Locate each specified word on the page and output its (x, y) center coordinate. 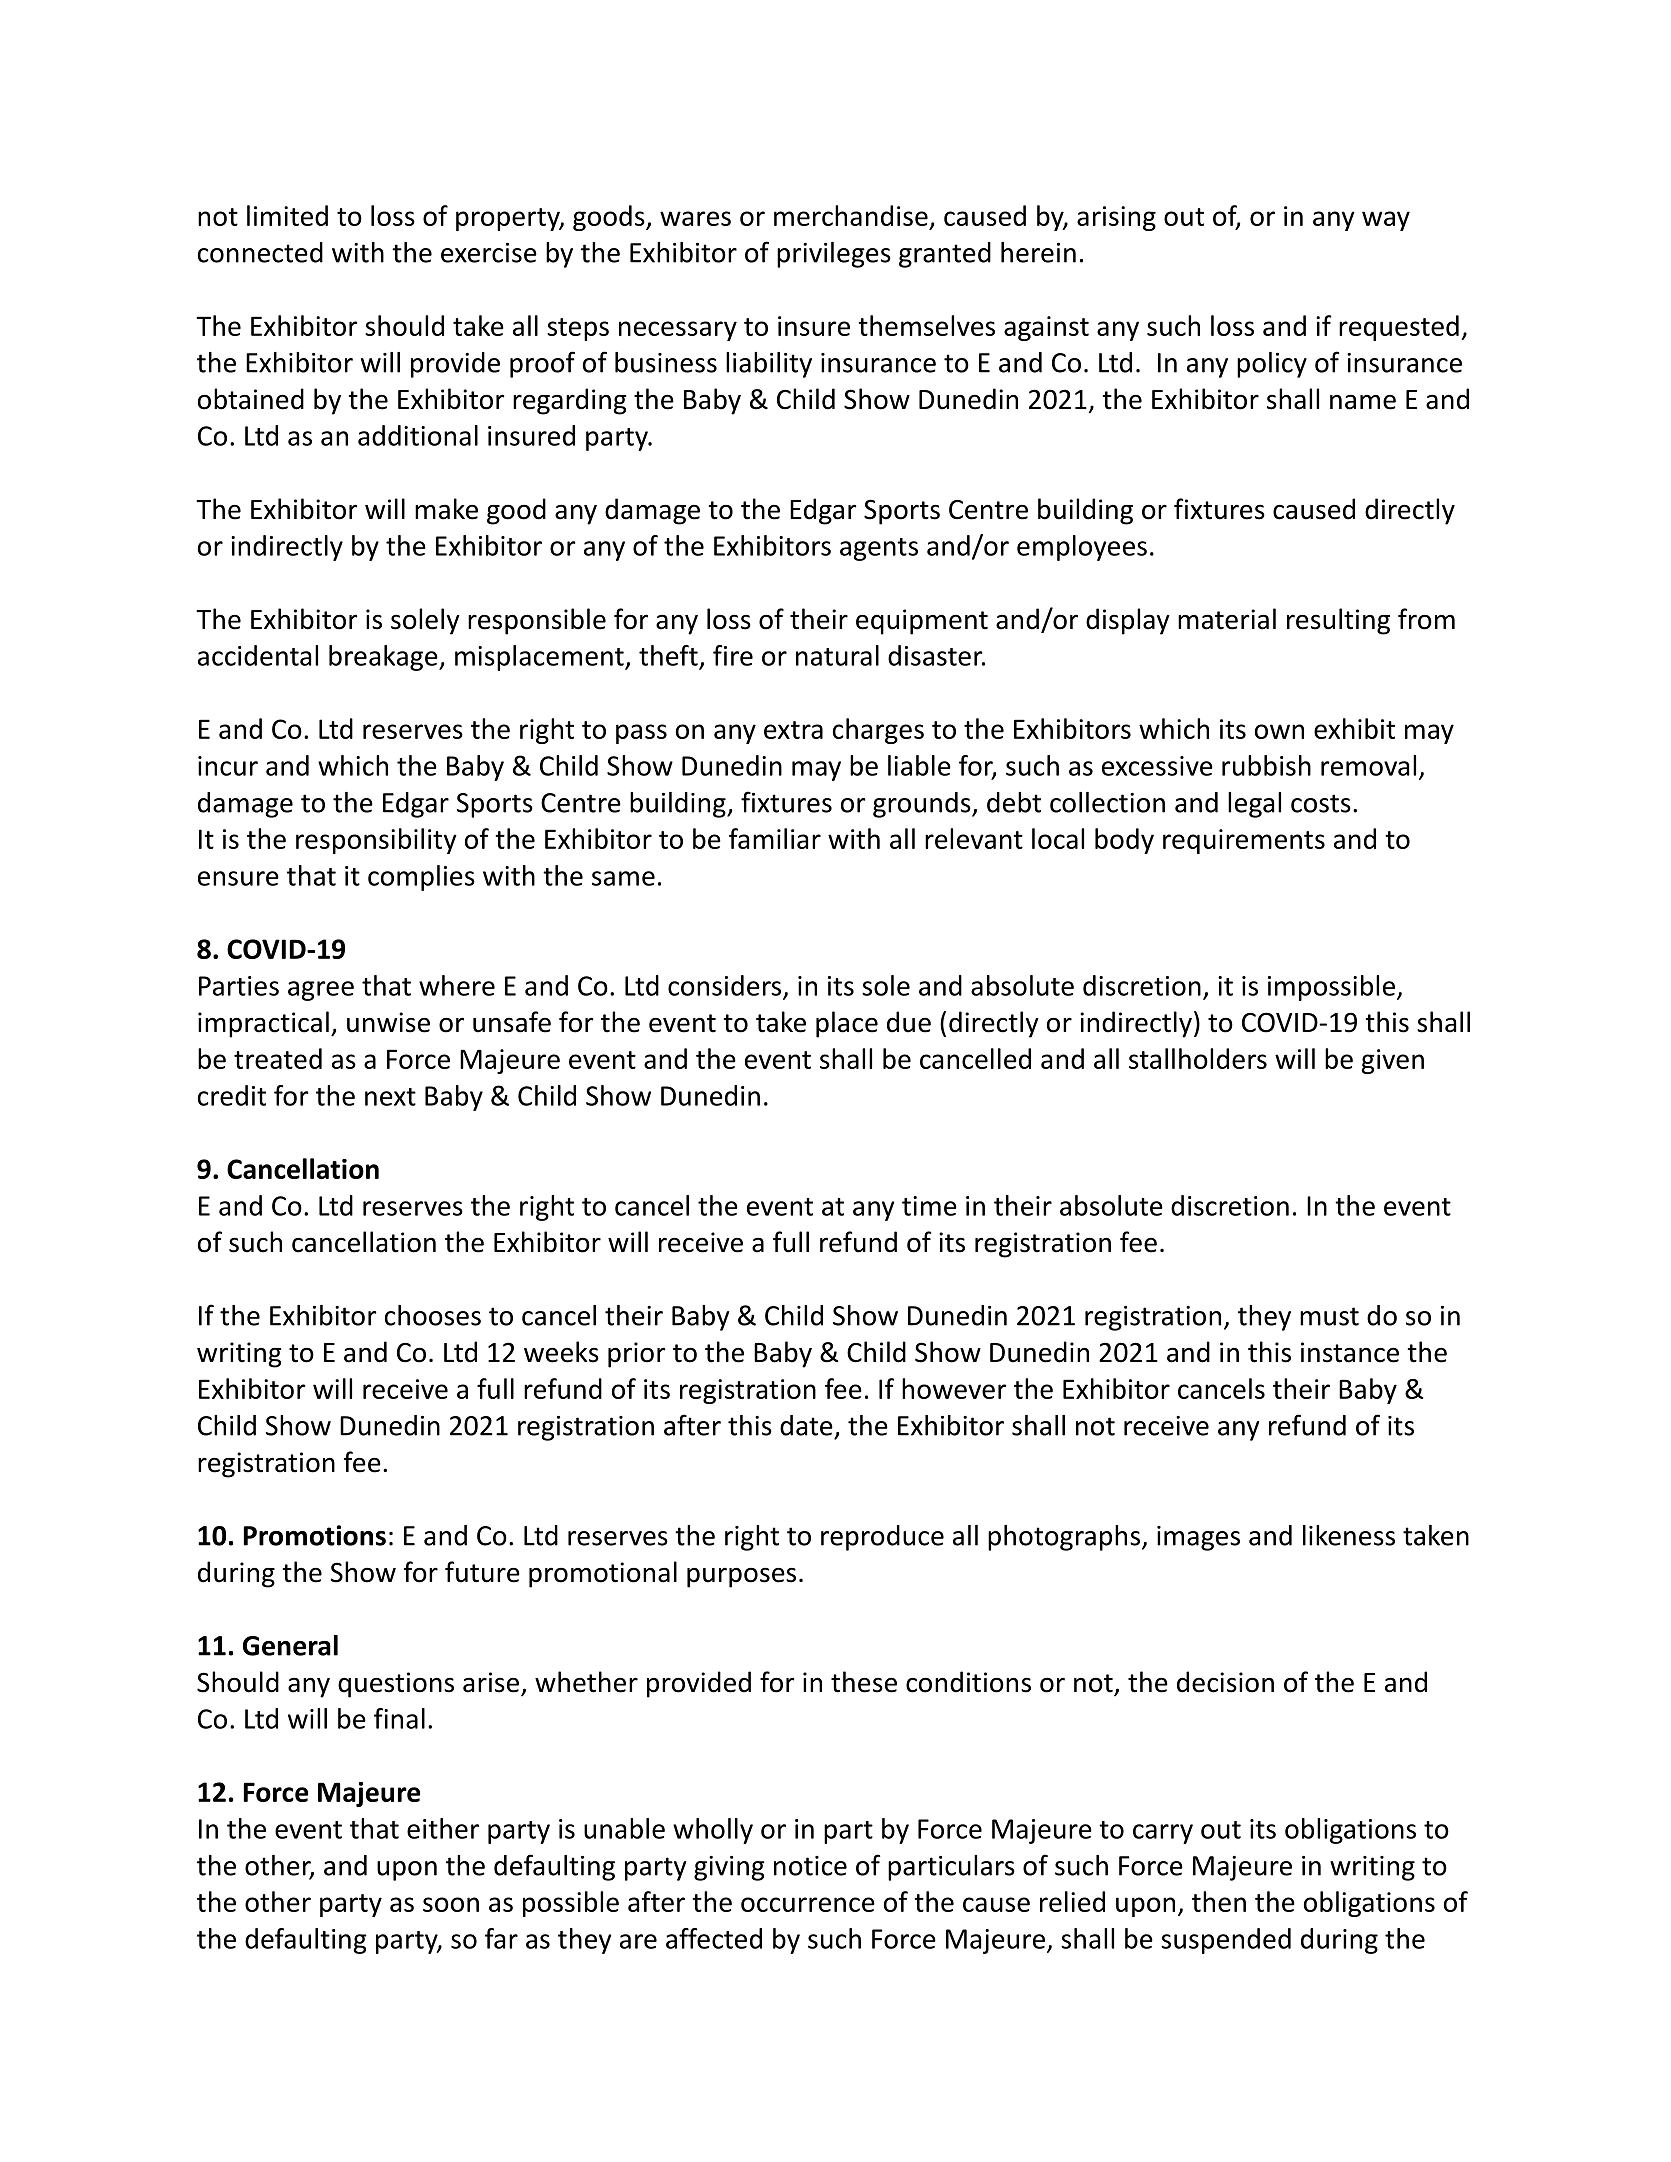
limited (287, 215)
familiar (775, 838)
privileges (834, 255)
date (806, 1425)
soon (451, 1904)
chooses (433, 1315)
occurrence (808, 1904)
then (1219, 1901)
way (1386, 221)
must (1329, 1316)
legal (1254, 805)
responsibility (376, 841)
